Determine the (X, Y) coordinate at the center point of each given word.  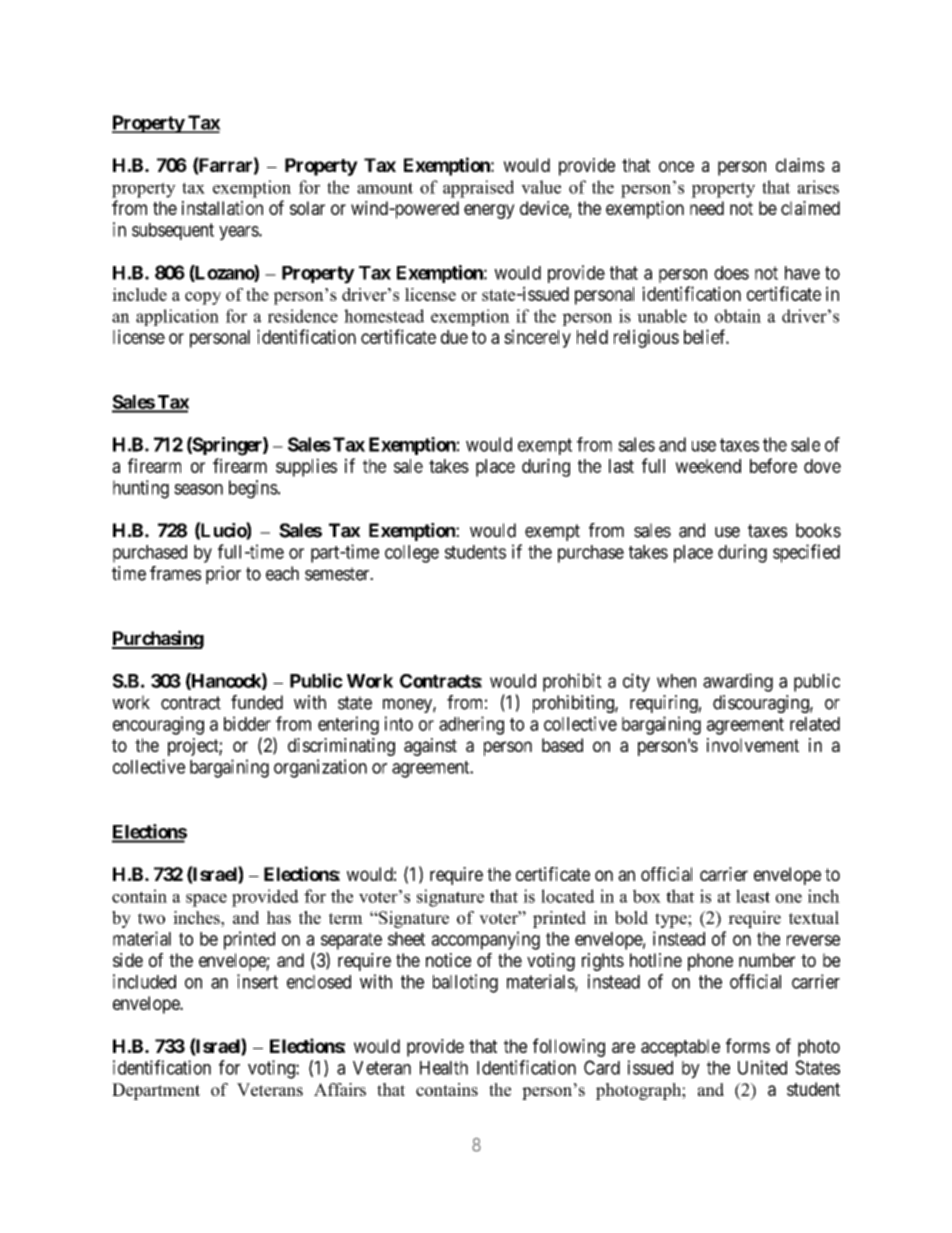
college (412, 554)
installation (222, 208)
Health (444, 1068)
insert (257, 981)
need (707, 208)
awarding (738, 682)
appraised (478, 189)
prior (223, 575)
